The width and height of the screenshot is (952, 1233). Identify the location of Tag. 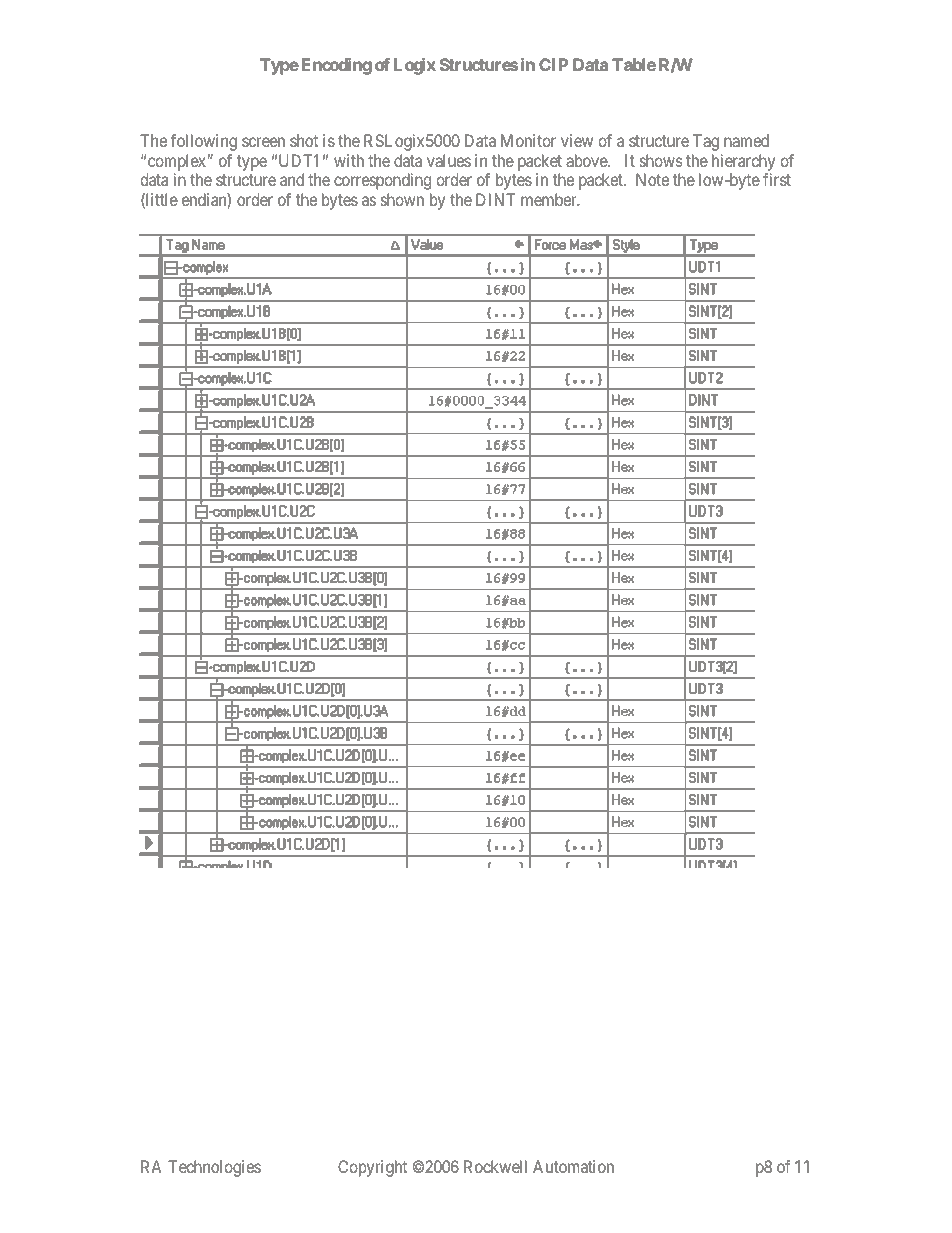
(706, 142).
